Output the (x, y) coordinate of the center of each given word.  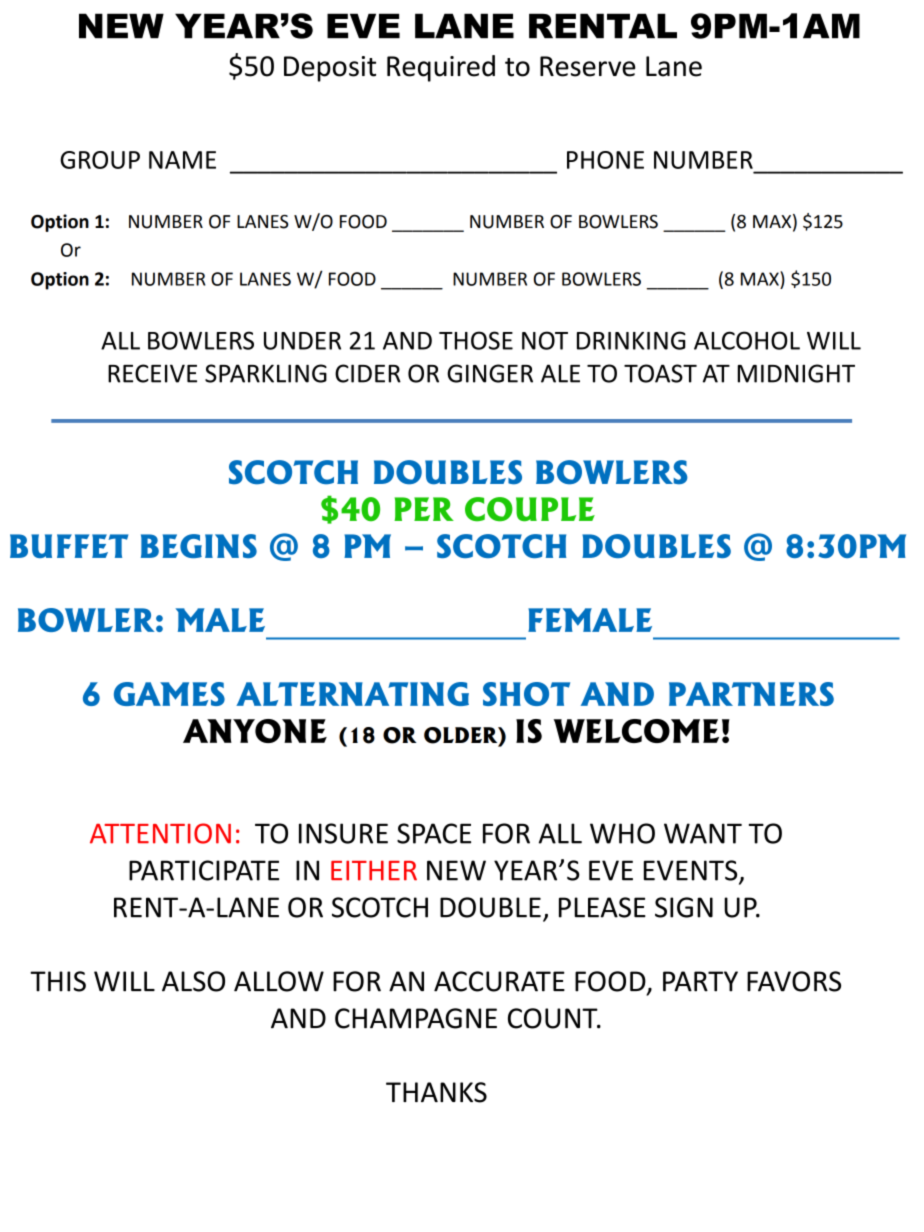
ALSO (193, 981)
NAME (182, 160)
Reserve (587, 66)
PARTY (700, 981)
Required (441, 68)
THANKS (436, 1092)
